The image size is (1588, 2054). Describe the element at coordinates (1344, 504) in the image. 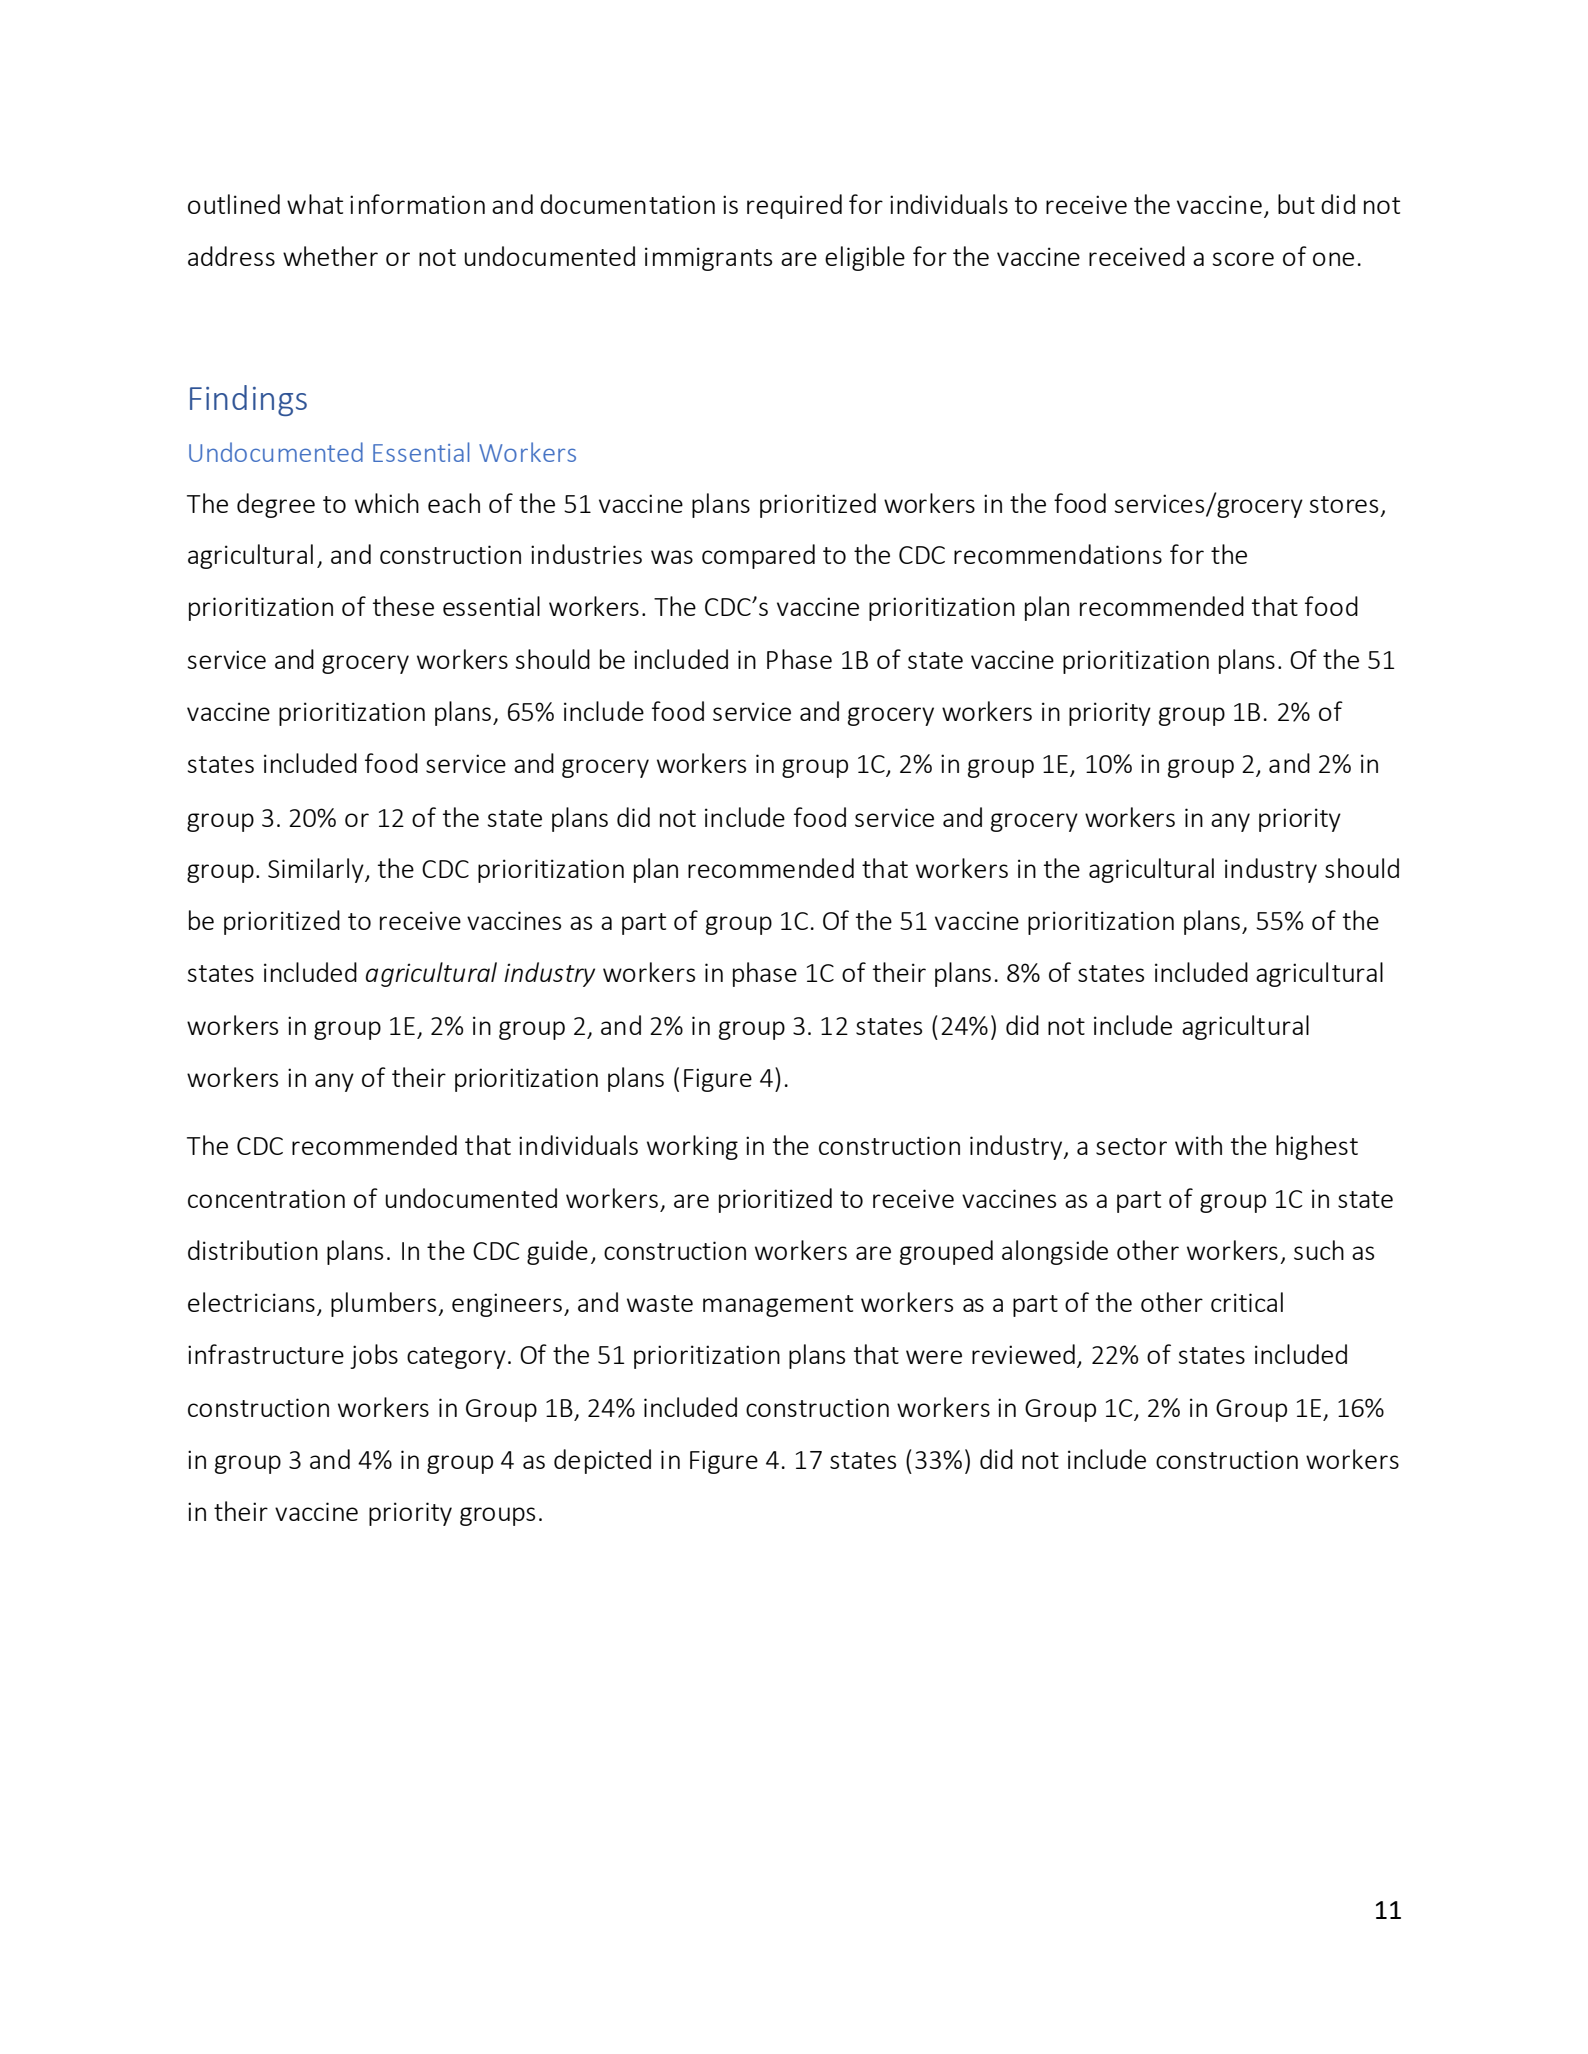

I see `stores` at that location.
